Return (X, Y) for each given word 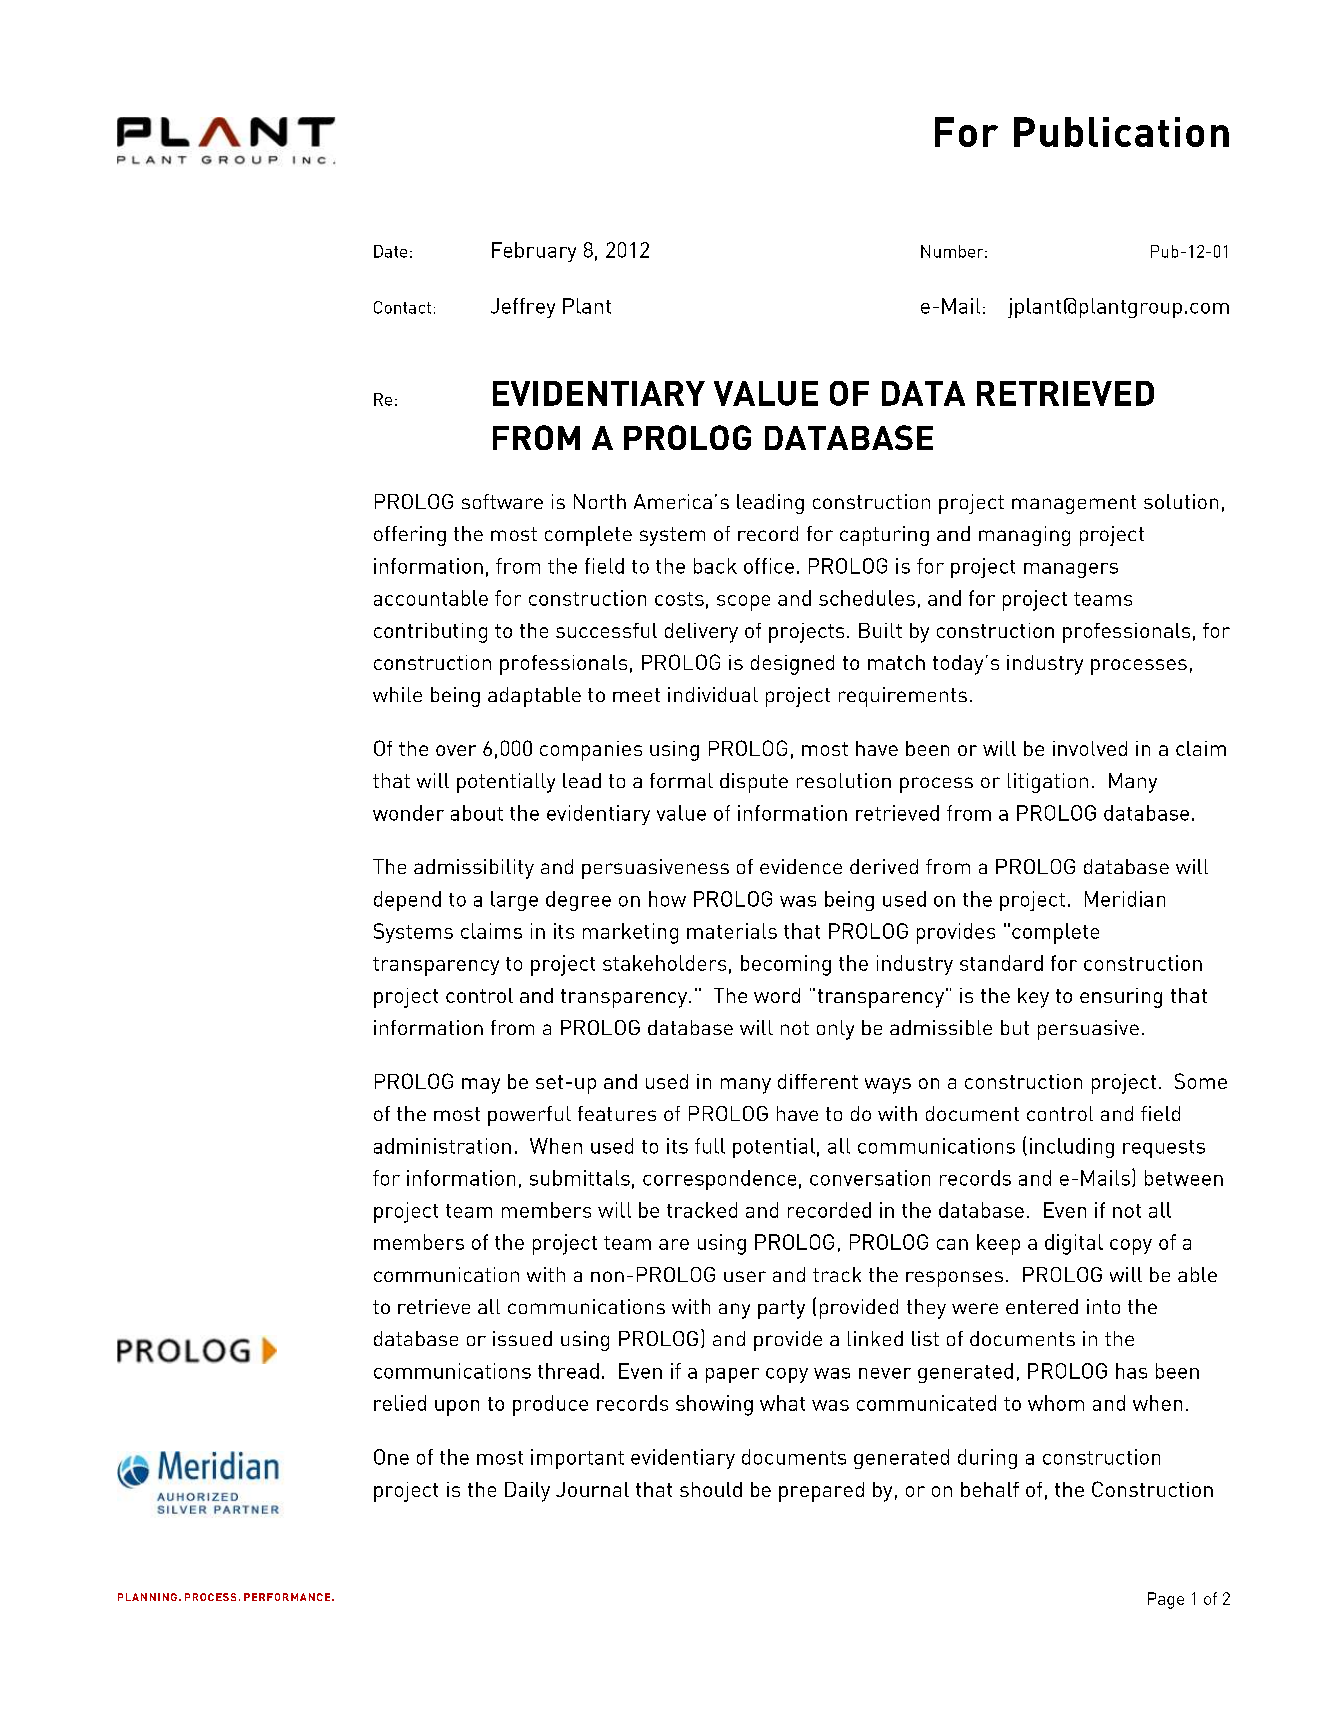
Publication (1121, 132)
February (534, 252)
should (711, 1489)
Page (1166, 1600)
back (715, 566)
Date (390, 251)
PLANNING (147, 1597)
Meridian (1125, 899)
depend (407, 901)
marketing (630, 933)
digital (1074, 1244)
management (1074, 504)
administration (442, 1146)
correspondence (719, 1180)
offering (410, 536)
